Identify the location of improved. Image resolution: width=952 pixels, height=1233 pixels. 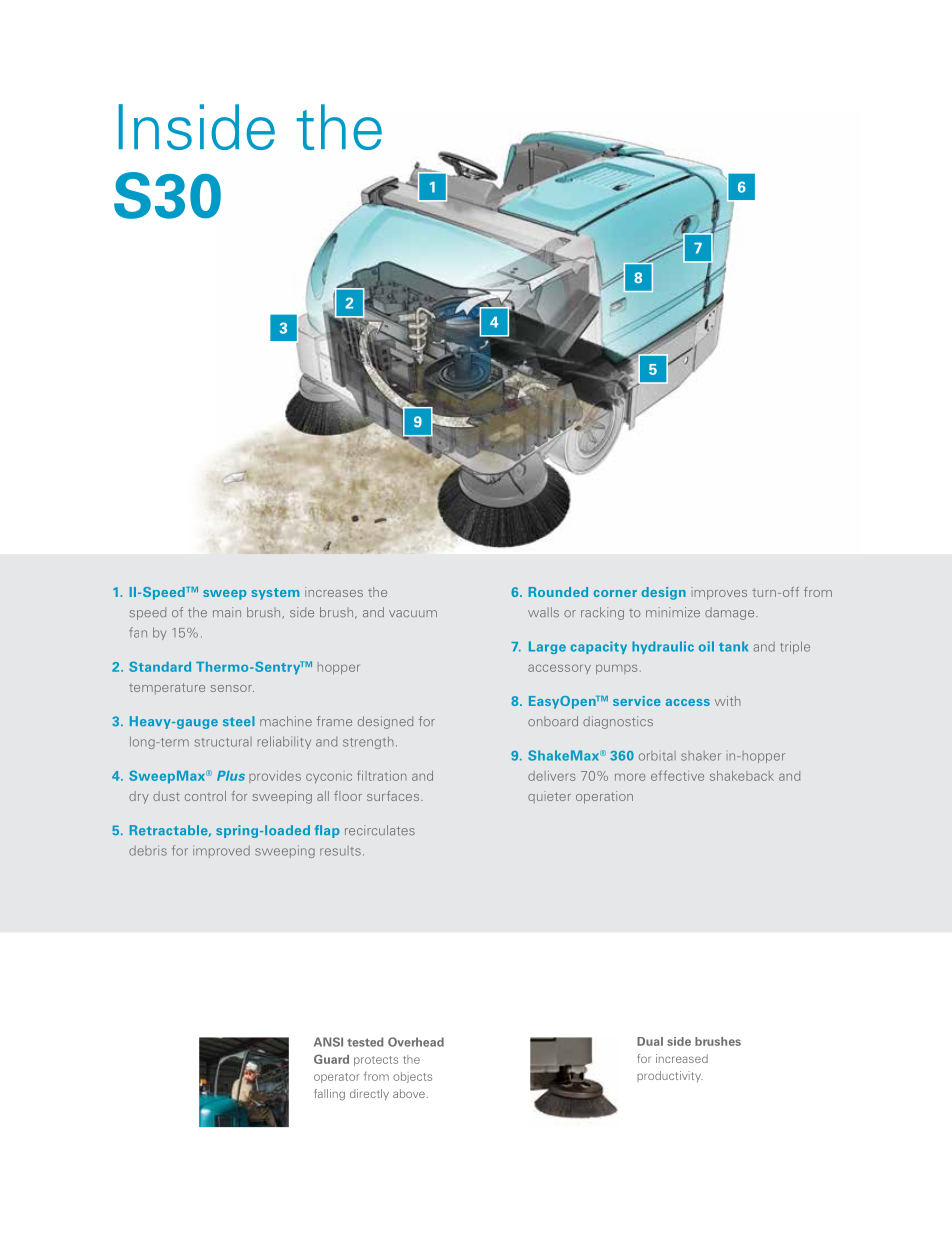
(221, 851).
